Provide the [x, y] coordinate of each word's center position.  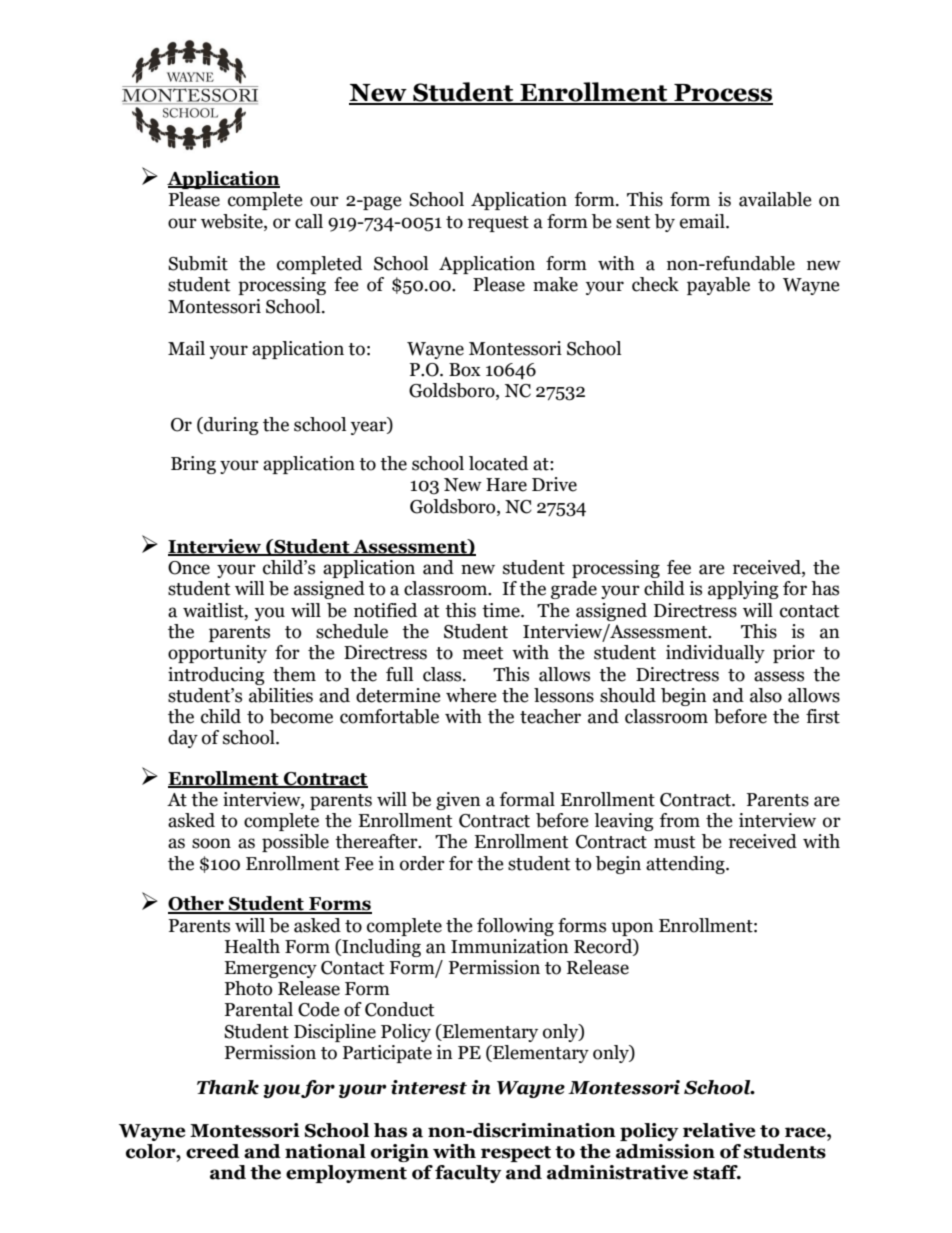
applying [743, 590]
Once [189, 568]
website [233, 222]
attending [686, 865]
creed [213, 1151]
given [458, 801]
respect [516, 1154]
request [498, 224]
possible [295, 843]
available [775, 199]
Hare [506, 485]
